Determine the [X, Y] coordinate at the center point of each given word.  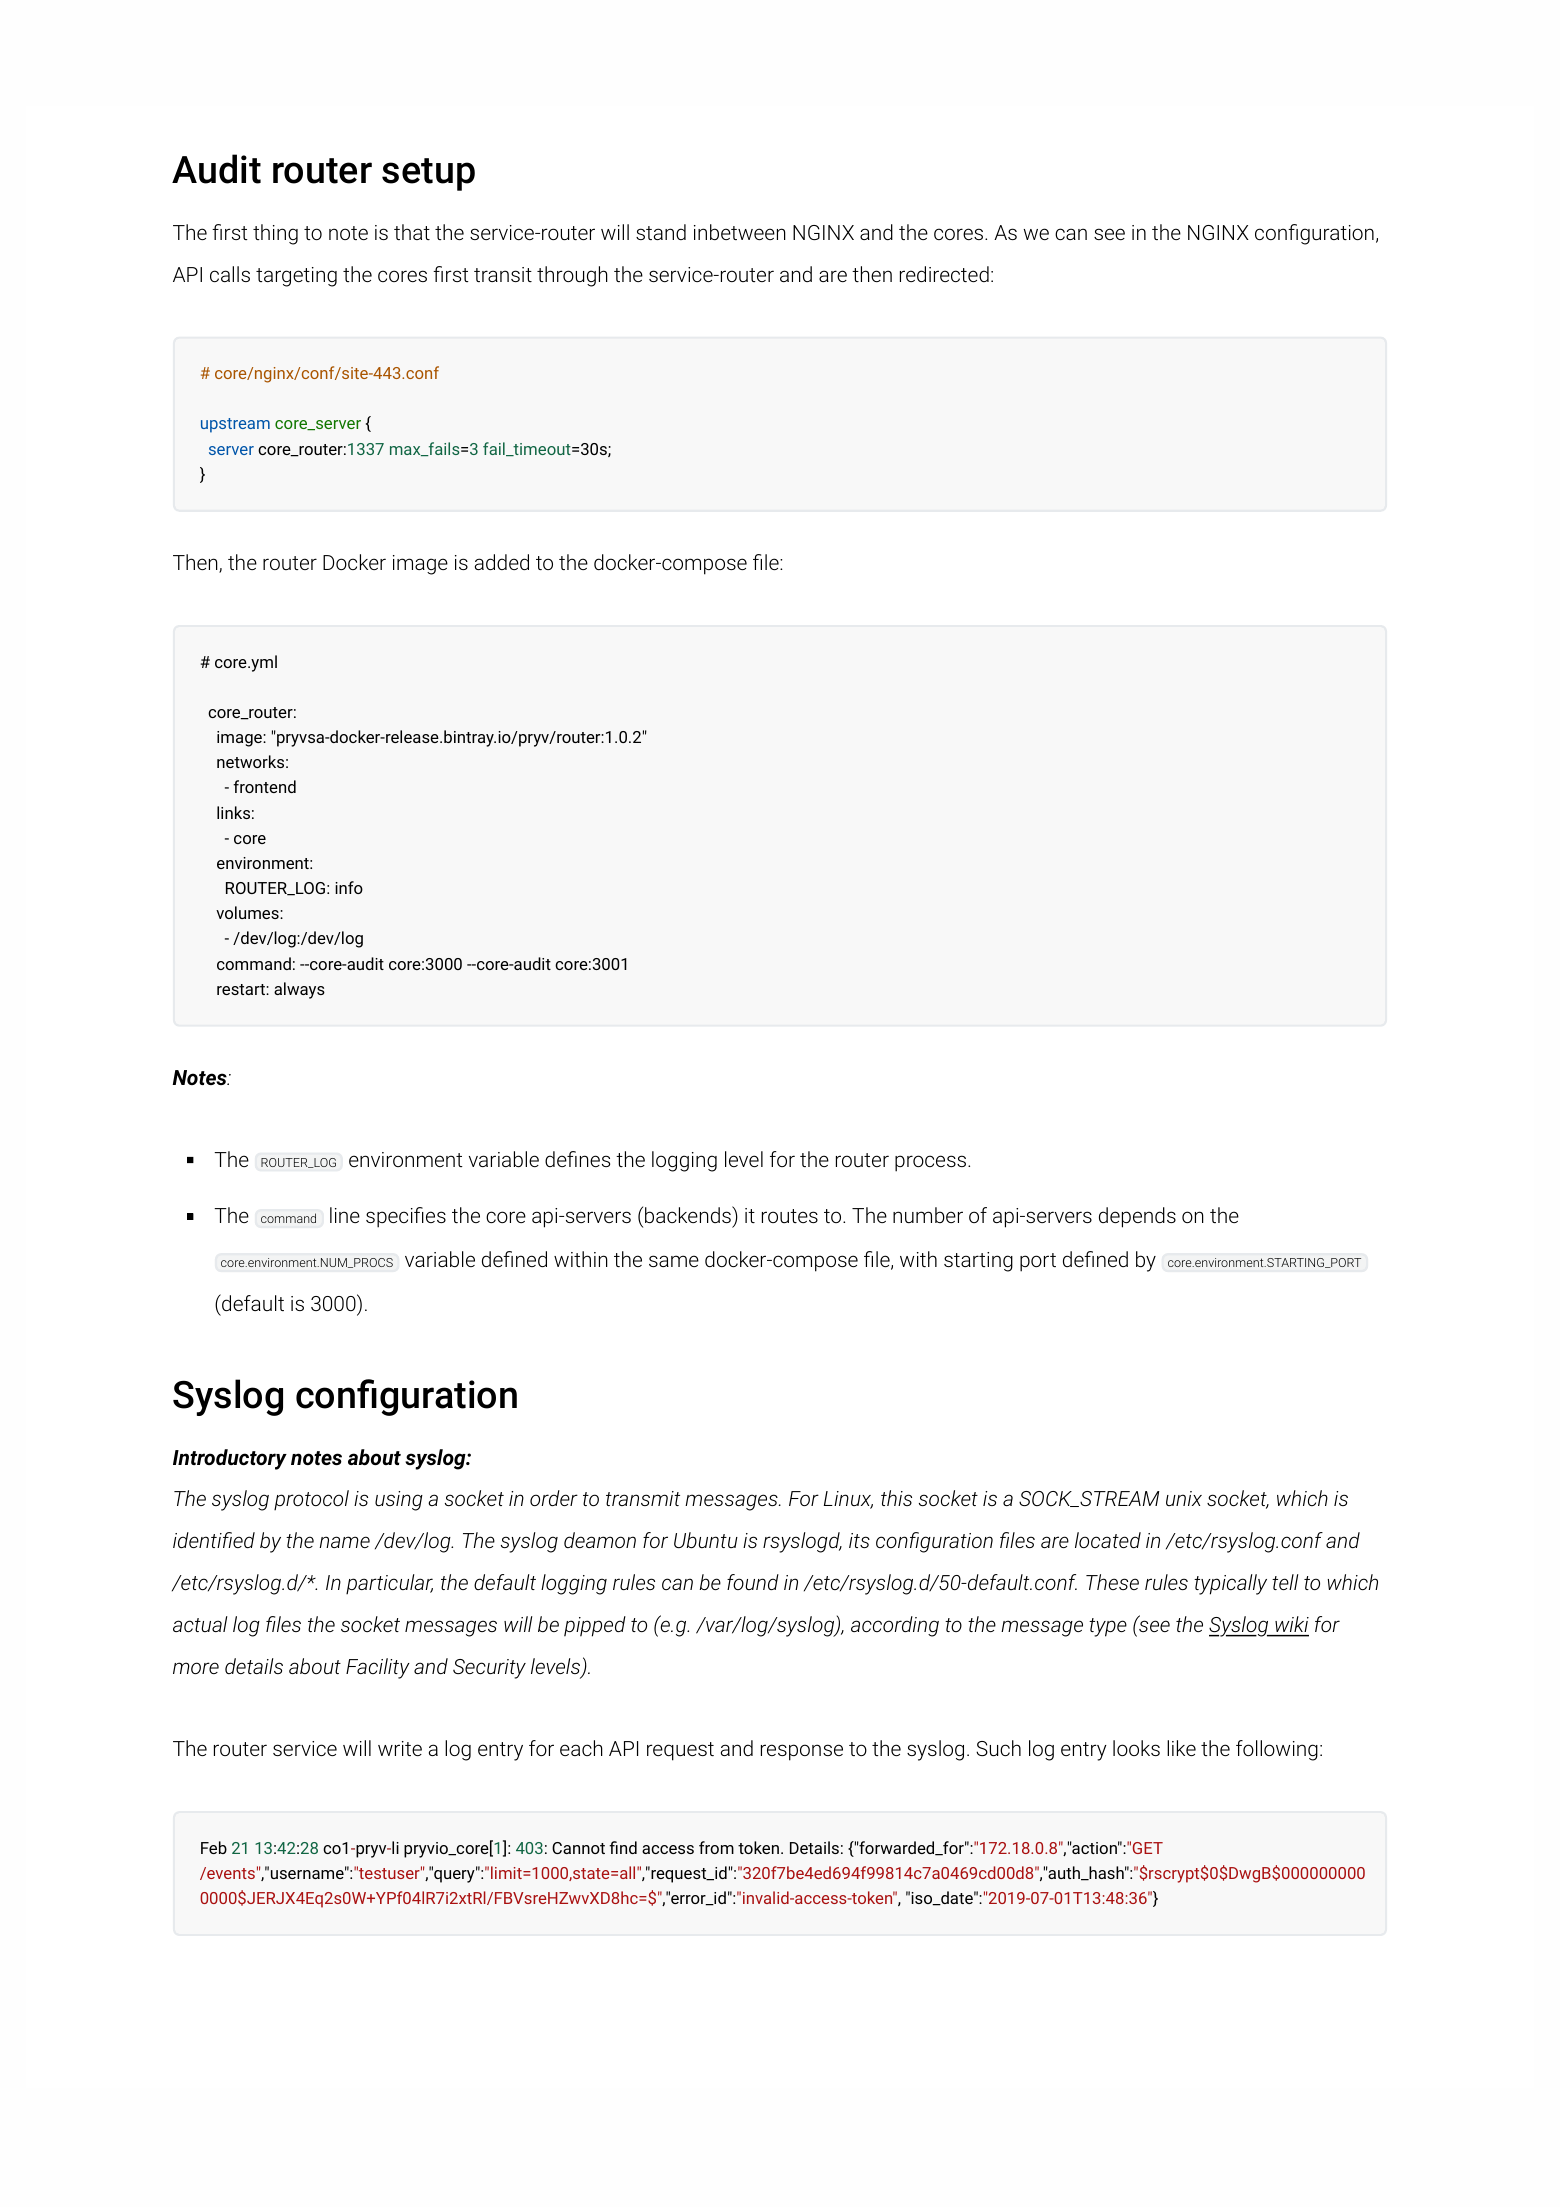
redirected [944, 274]
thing [275, 234]
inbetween [740, 232]
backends [689, 1214]
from [716, 1847]
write [400, 1748]
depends [1137, 1217]
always [299, 990]
